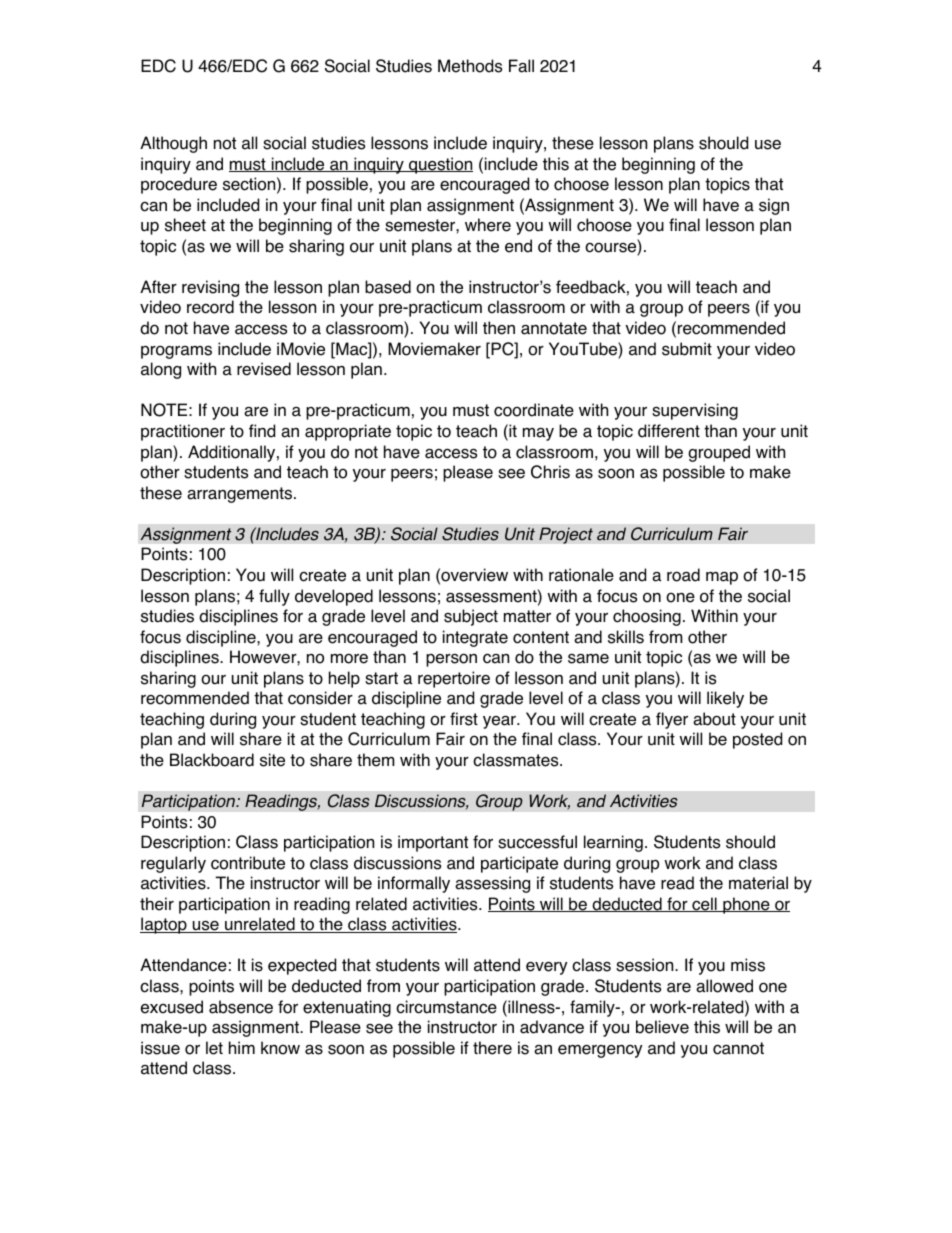 This page has width=952, height=1233. I want to click on road, so click(683, 575).
